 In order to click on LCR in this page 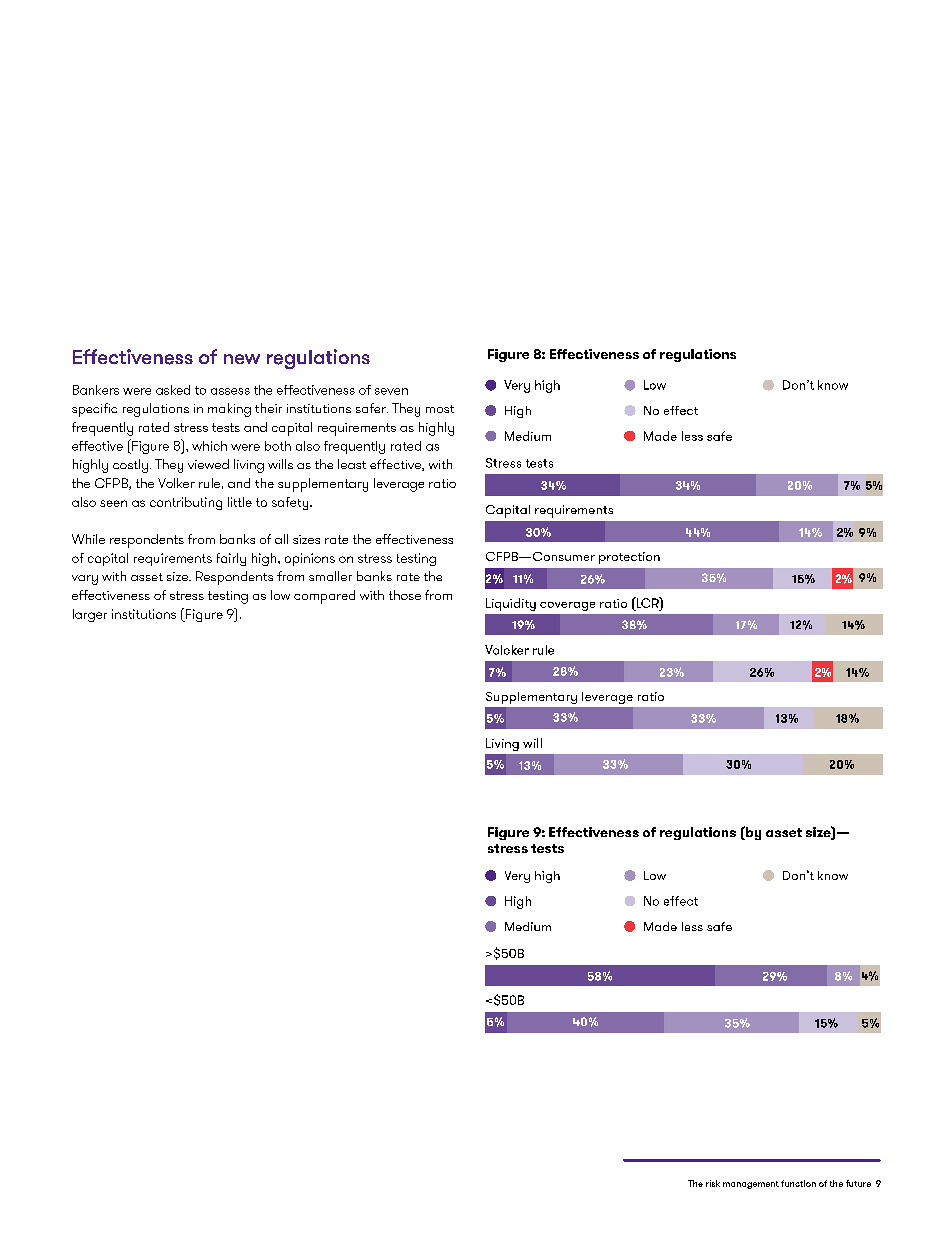, I will do `click(647, 602)`.
